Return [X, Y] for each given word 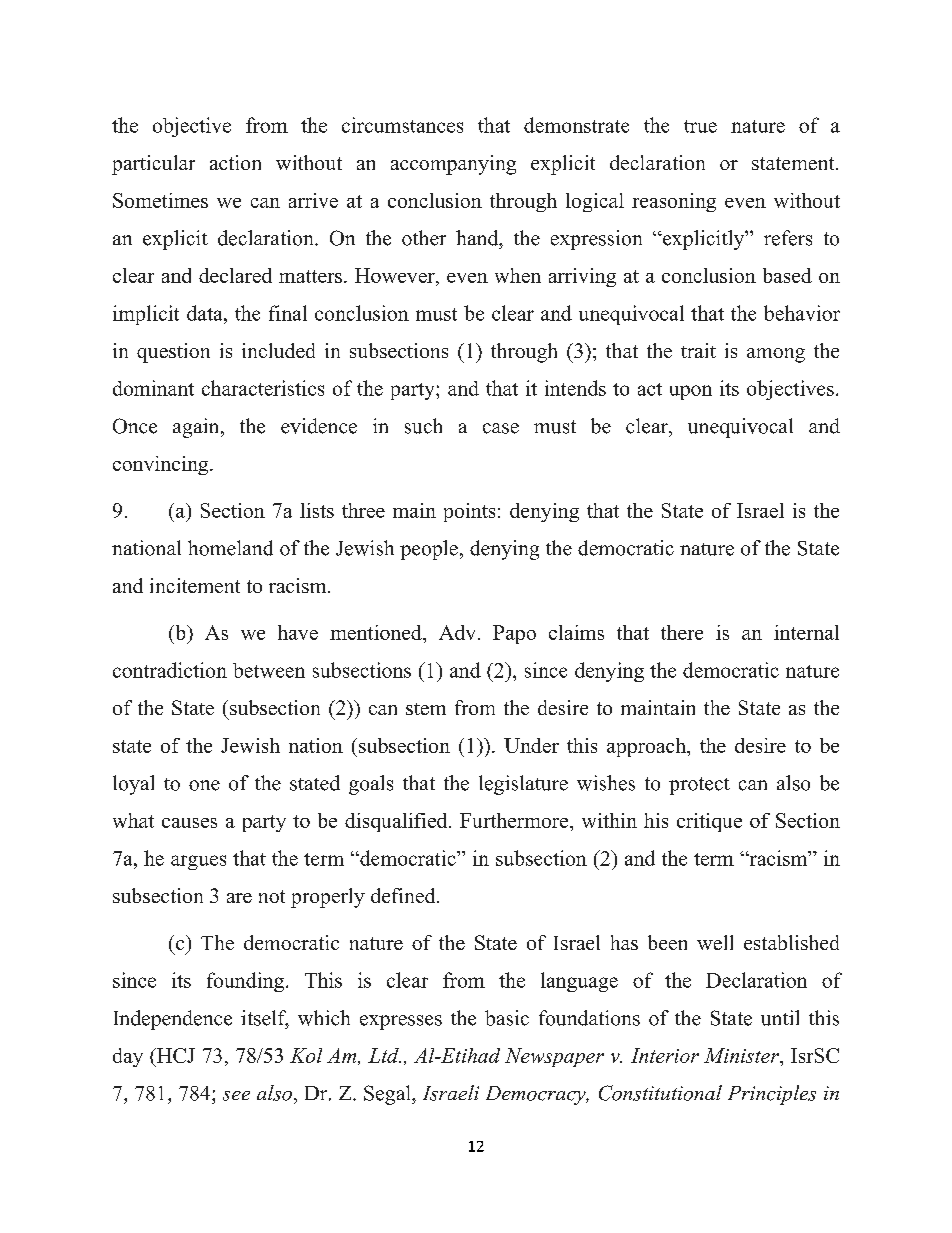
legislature [523, 785]
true [700, 126]
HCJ [175, 1055]
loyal [133, 785]
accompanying [453, 165]
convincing [162, 465]
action [235, 162]
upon [691, 392]
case [501, 428]
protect [699, 786]
